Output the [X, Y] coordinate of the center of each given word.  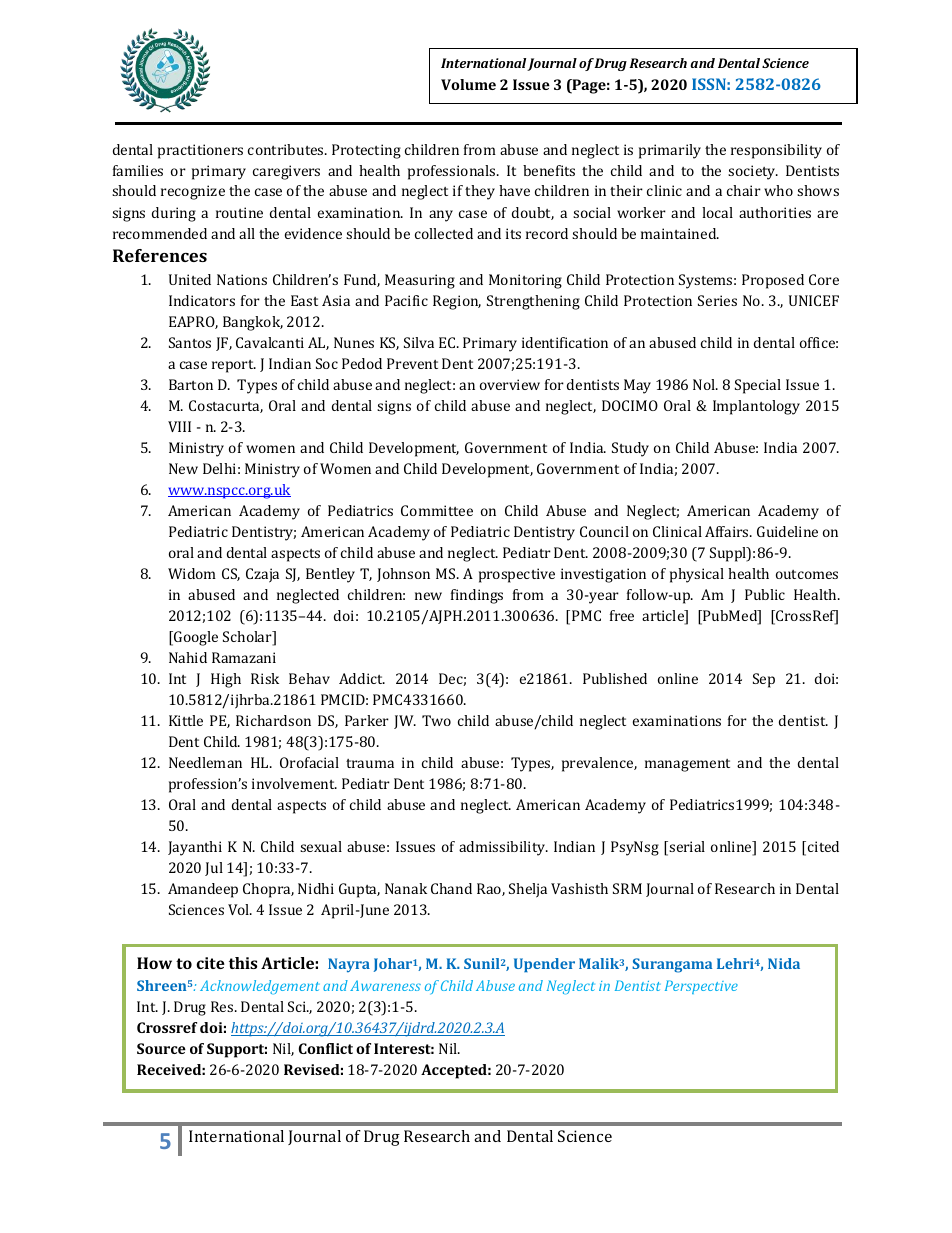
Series [717, 300]
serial [687, 846]
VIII [179, 426]
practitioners [200, 151]
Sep [764, 680]
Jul [214, 869]
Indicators [202, 300]
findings [477, 596]
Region [457, 302]
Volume [468, 84]
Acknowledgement [260, 987]
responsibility [776, 151]
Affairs [728, 531]
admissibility [503, 848]
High [226, 680]
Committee [437, 510]
